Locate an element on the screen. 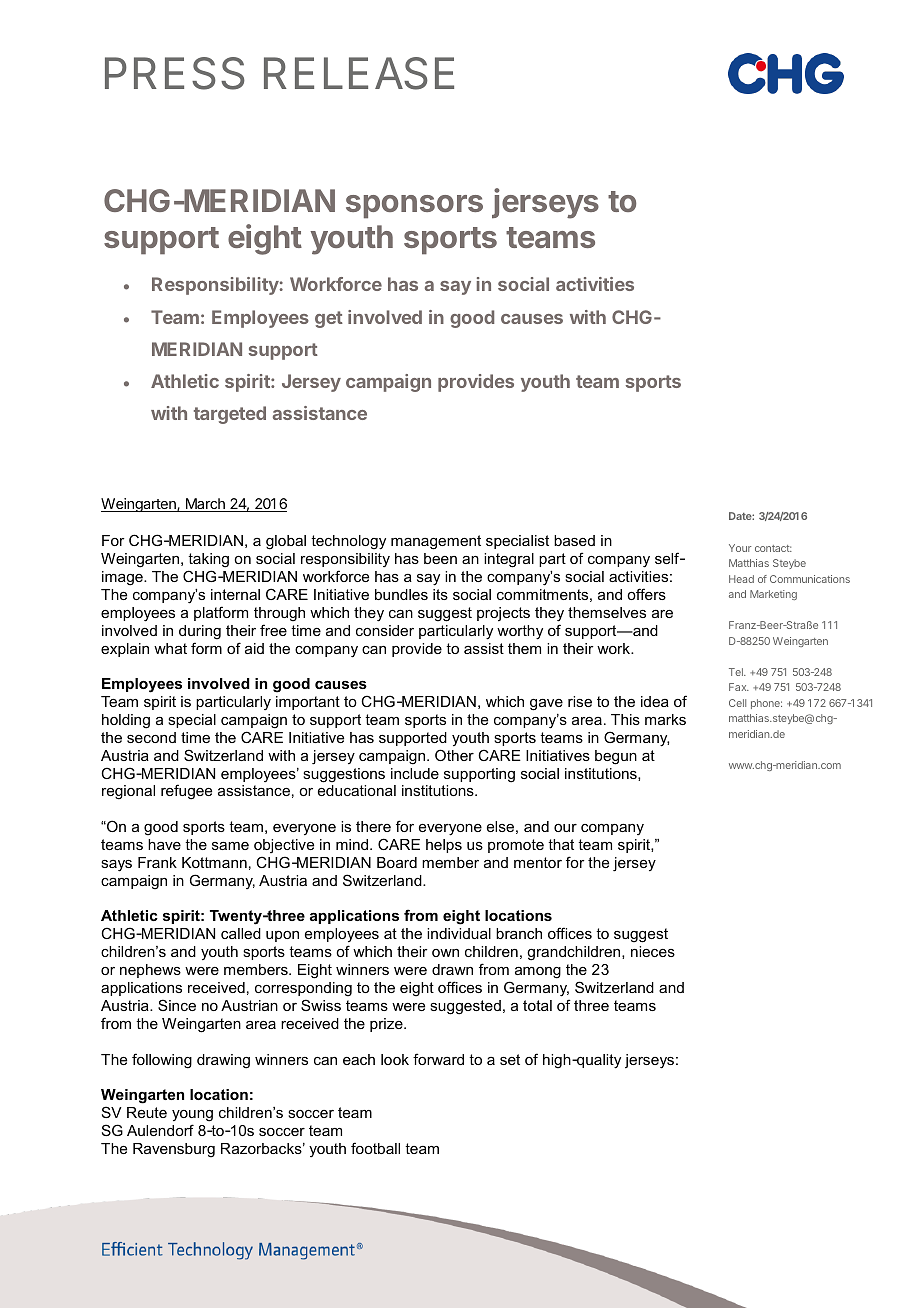  helps is located at coordinates (444, 846).
